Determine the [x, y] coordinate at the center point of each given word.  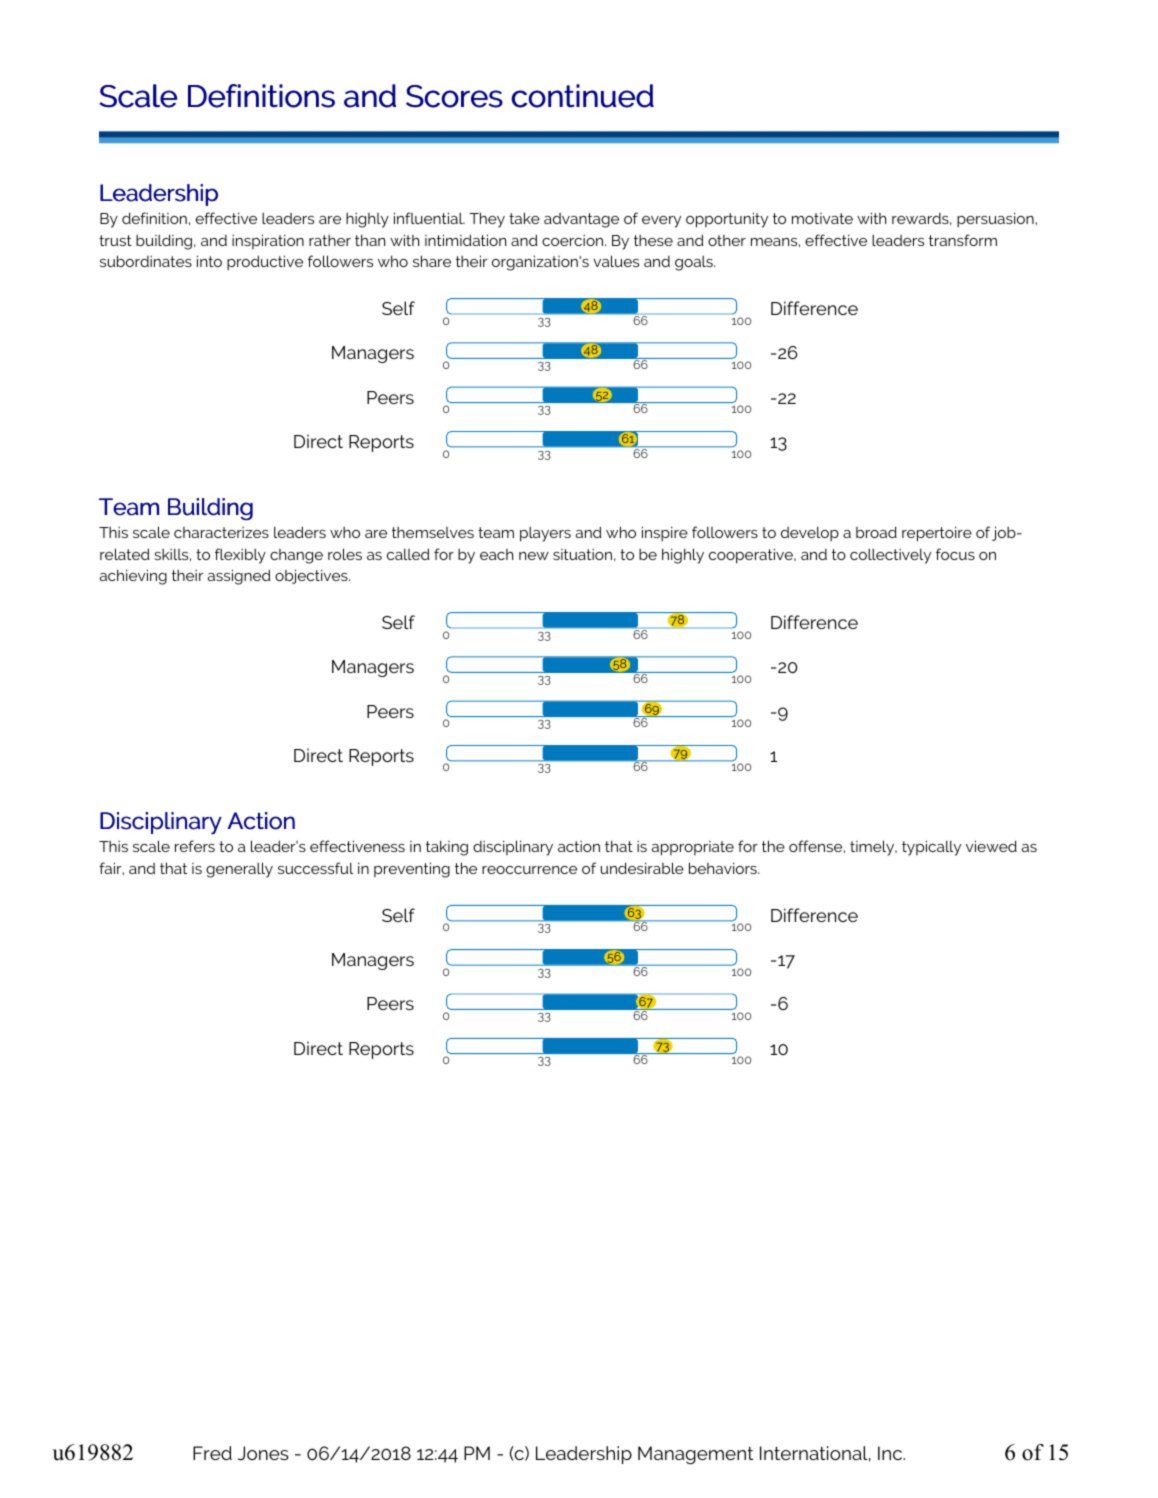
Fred [212, 1453]
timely [873, 848]
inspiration [268, 241]
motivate [822, 218]
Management [696, 1455]
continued [582, 96]
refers [195, 846]
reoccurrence [529, 870]
